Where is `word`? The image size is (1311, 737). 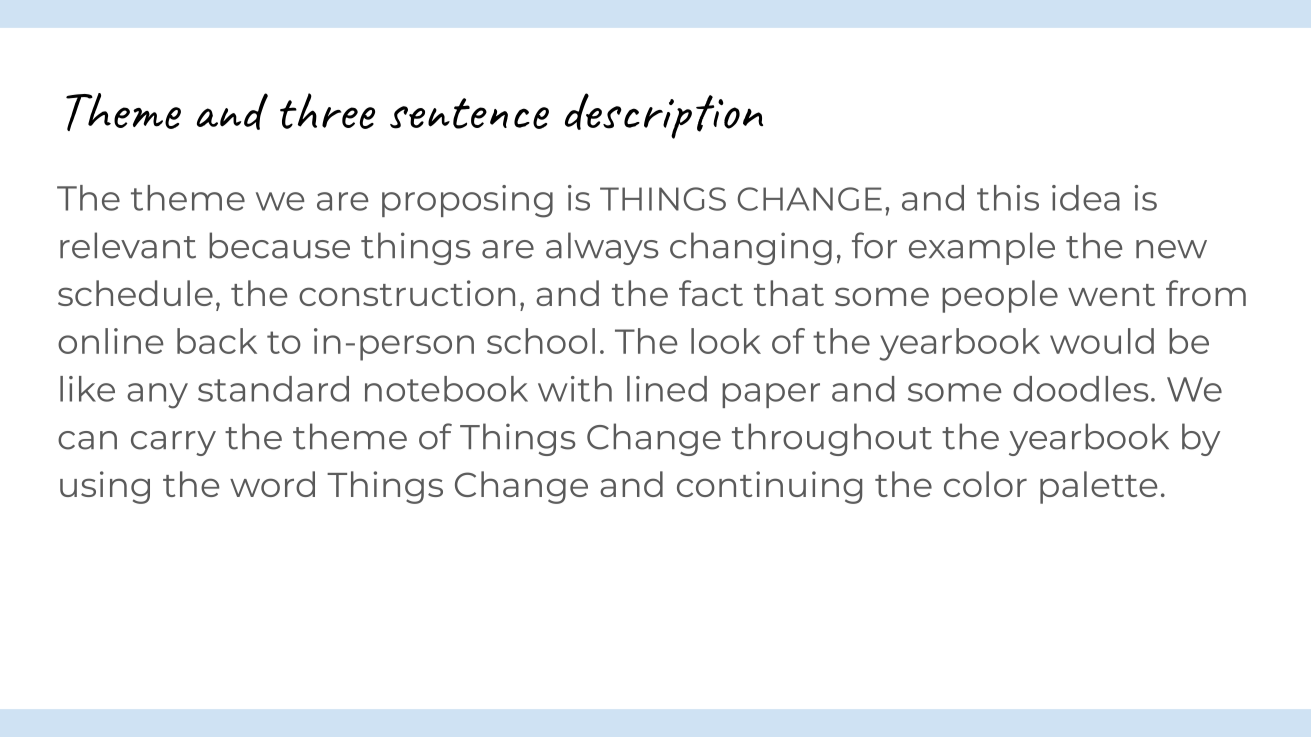 word is located at coordinates (272, 484).
